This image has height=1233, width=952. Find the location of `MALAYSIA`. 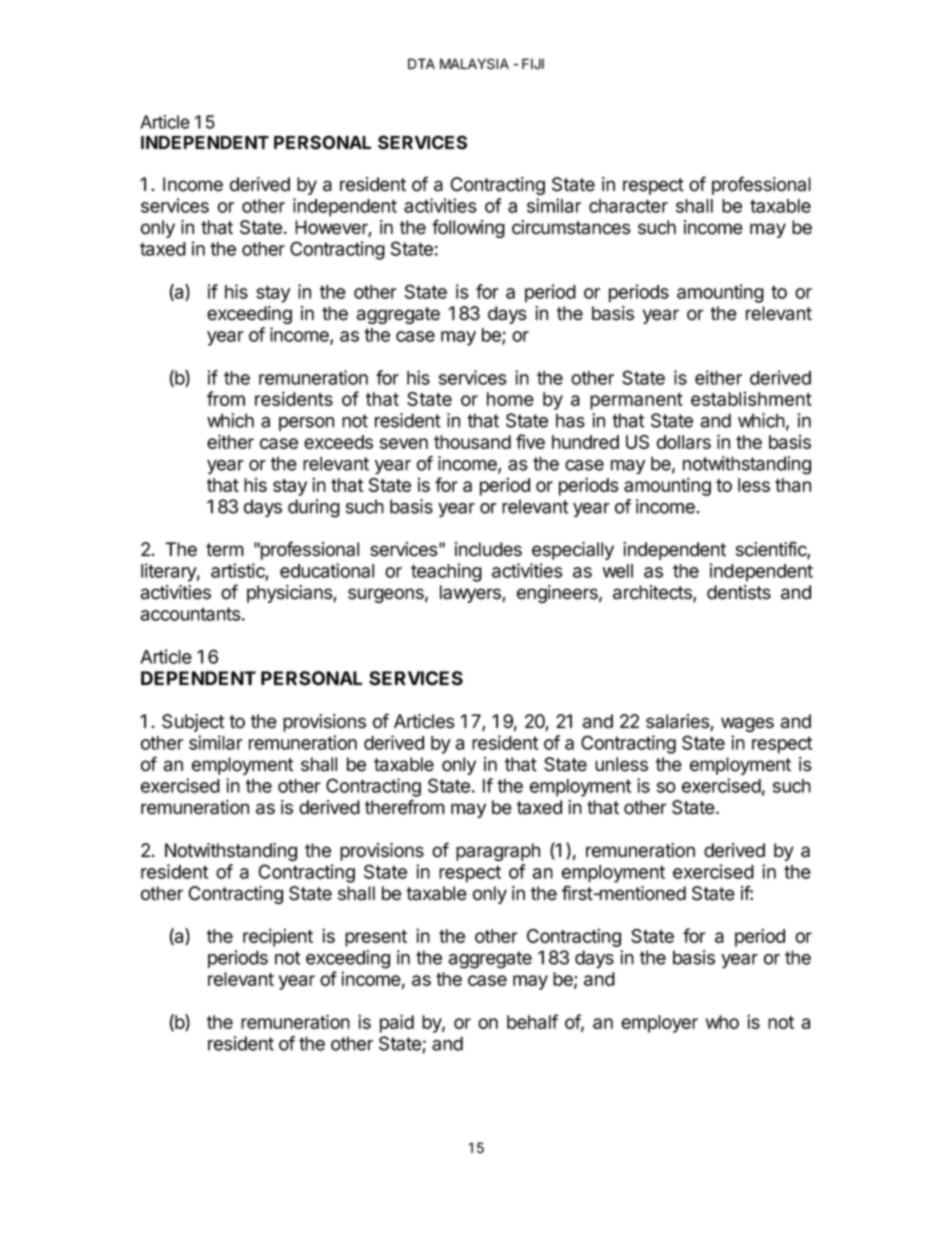

MALAYSIA is located at coordinates (474, 64).
